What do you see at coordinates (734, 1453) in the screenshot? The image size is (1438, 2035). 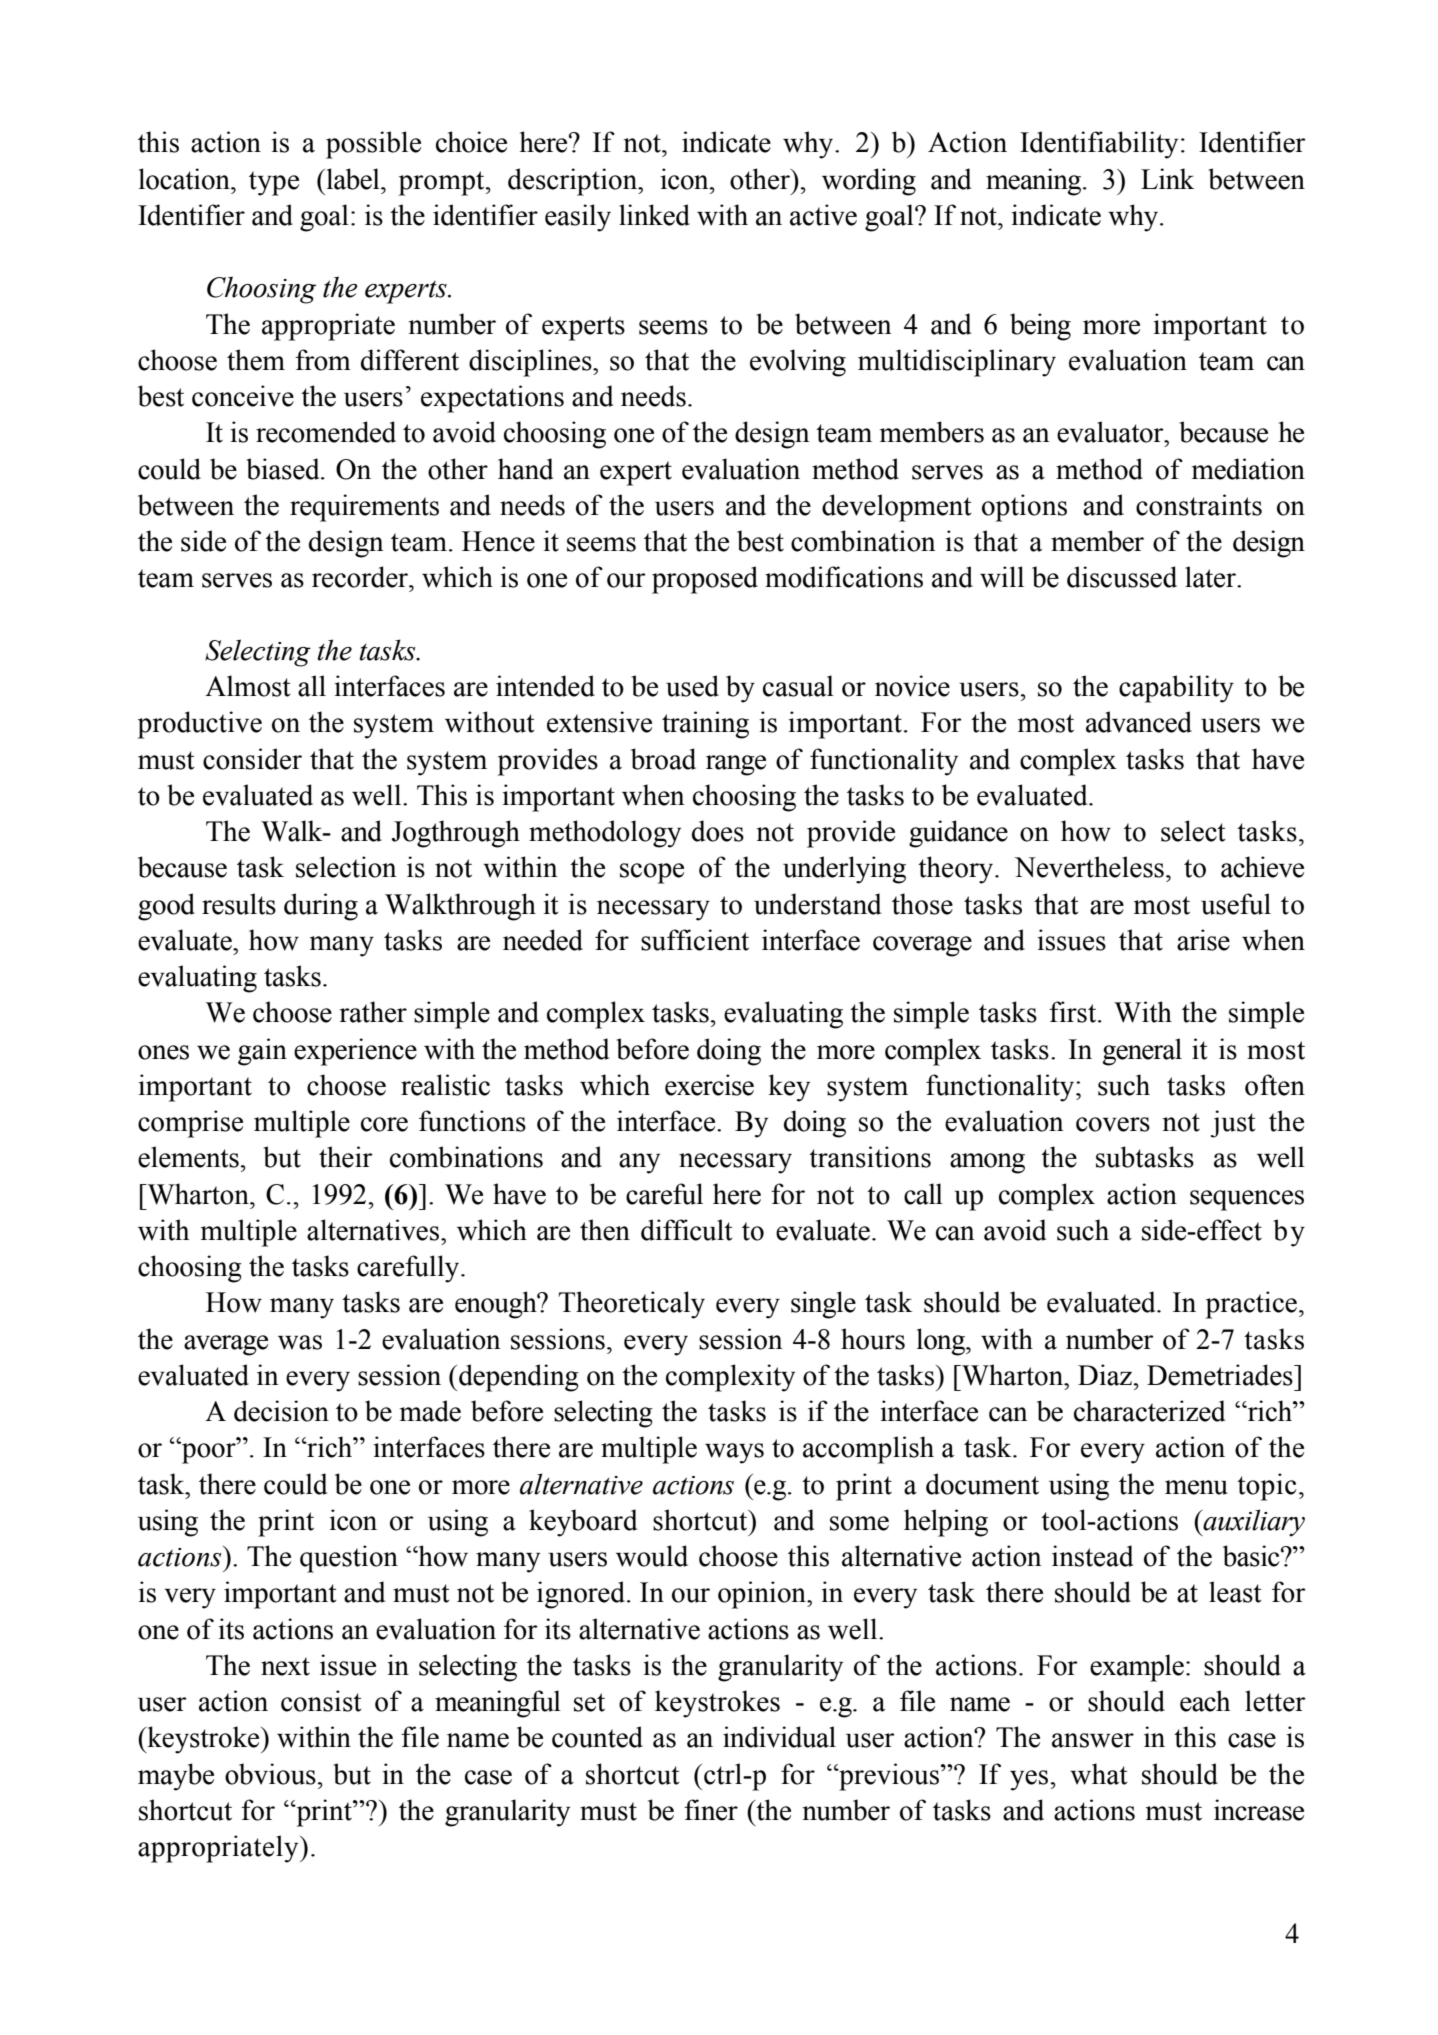 I see `ways` at bounding box center [734, 1453].
